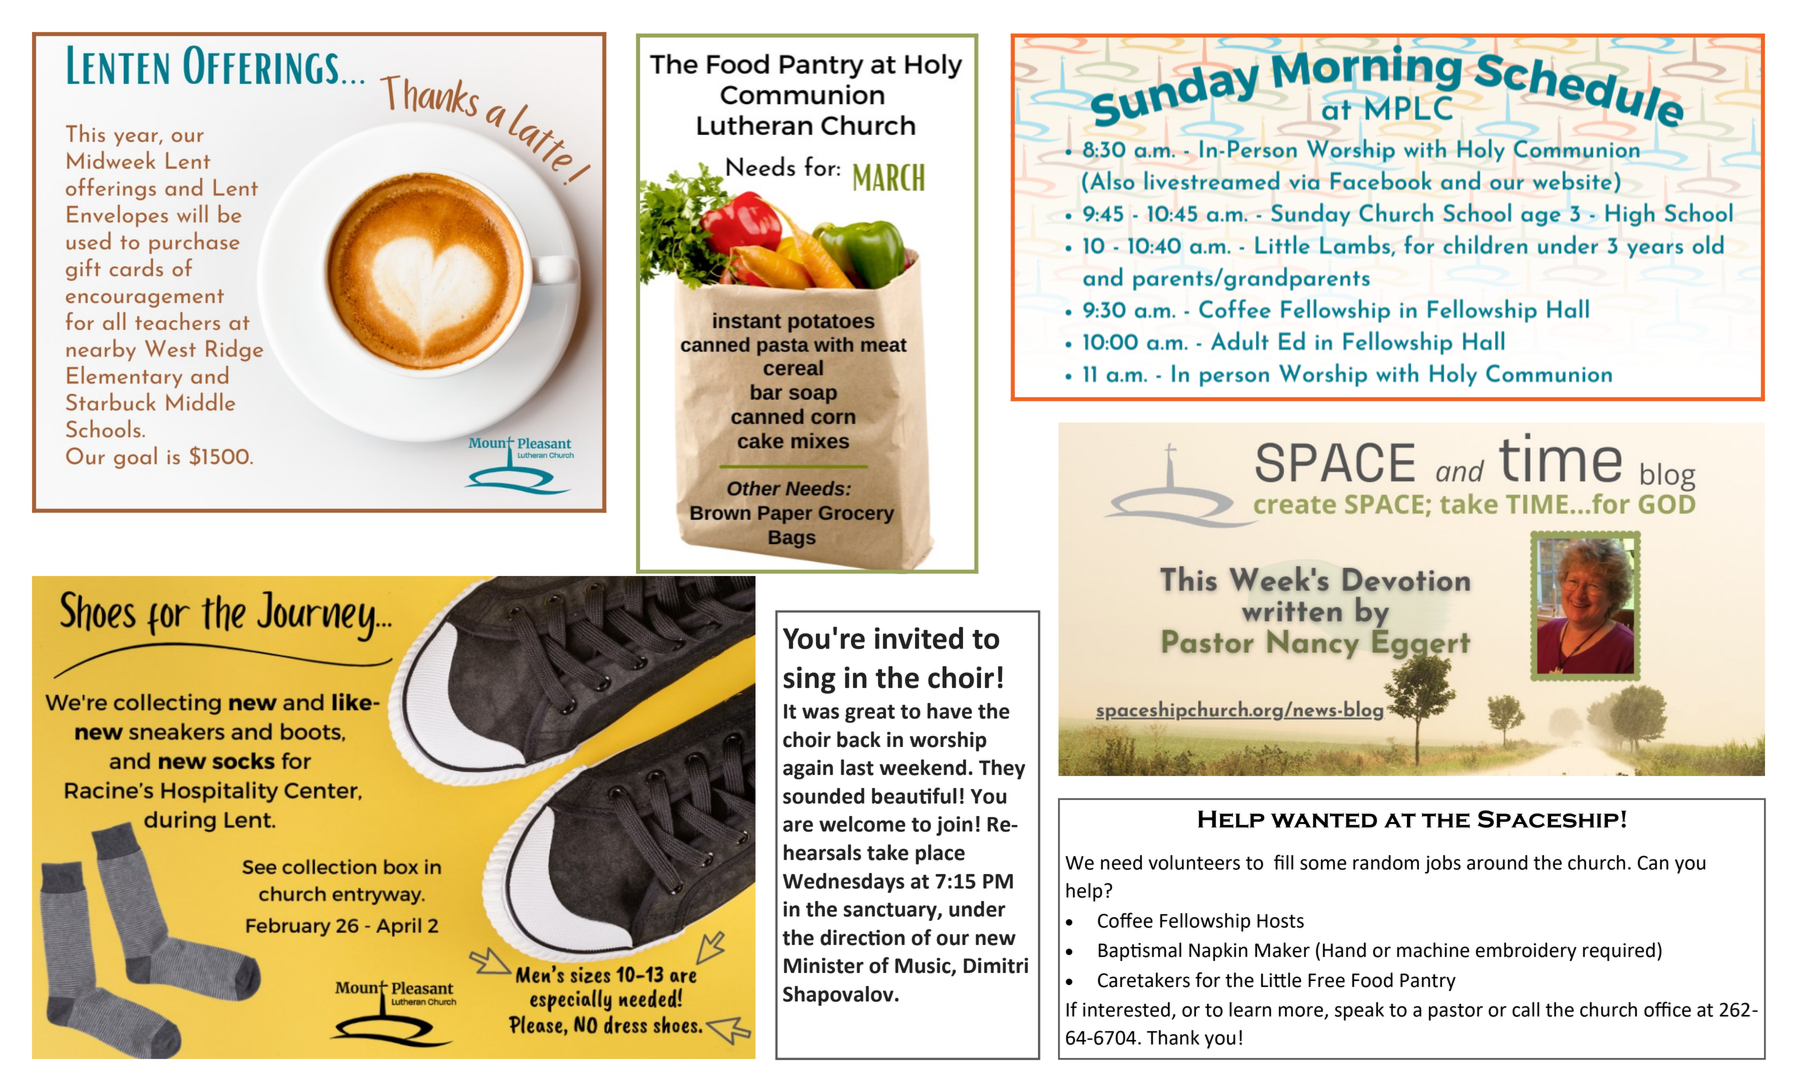  I want to click on great, so click(870, 713).
